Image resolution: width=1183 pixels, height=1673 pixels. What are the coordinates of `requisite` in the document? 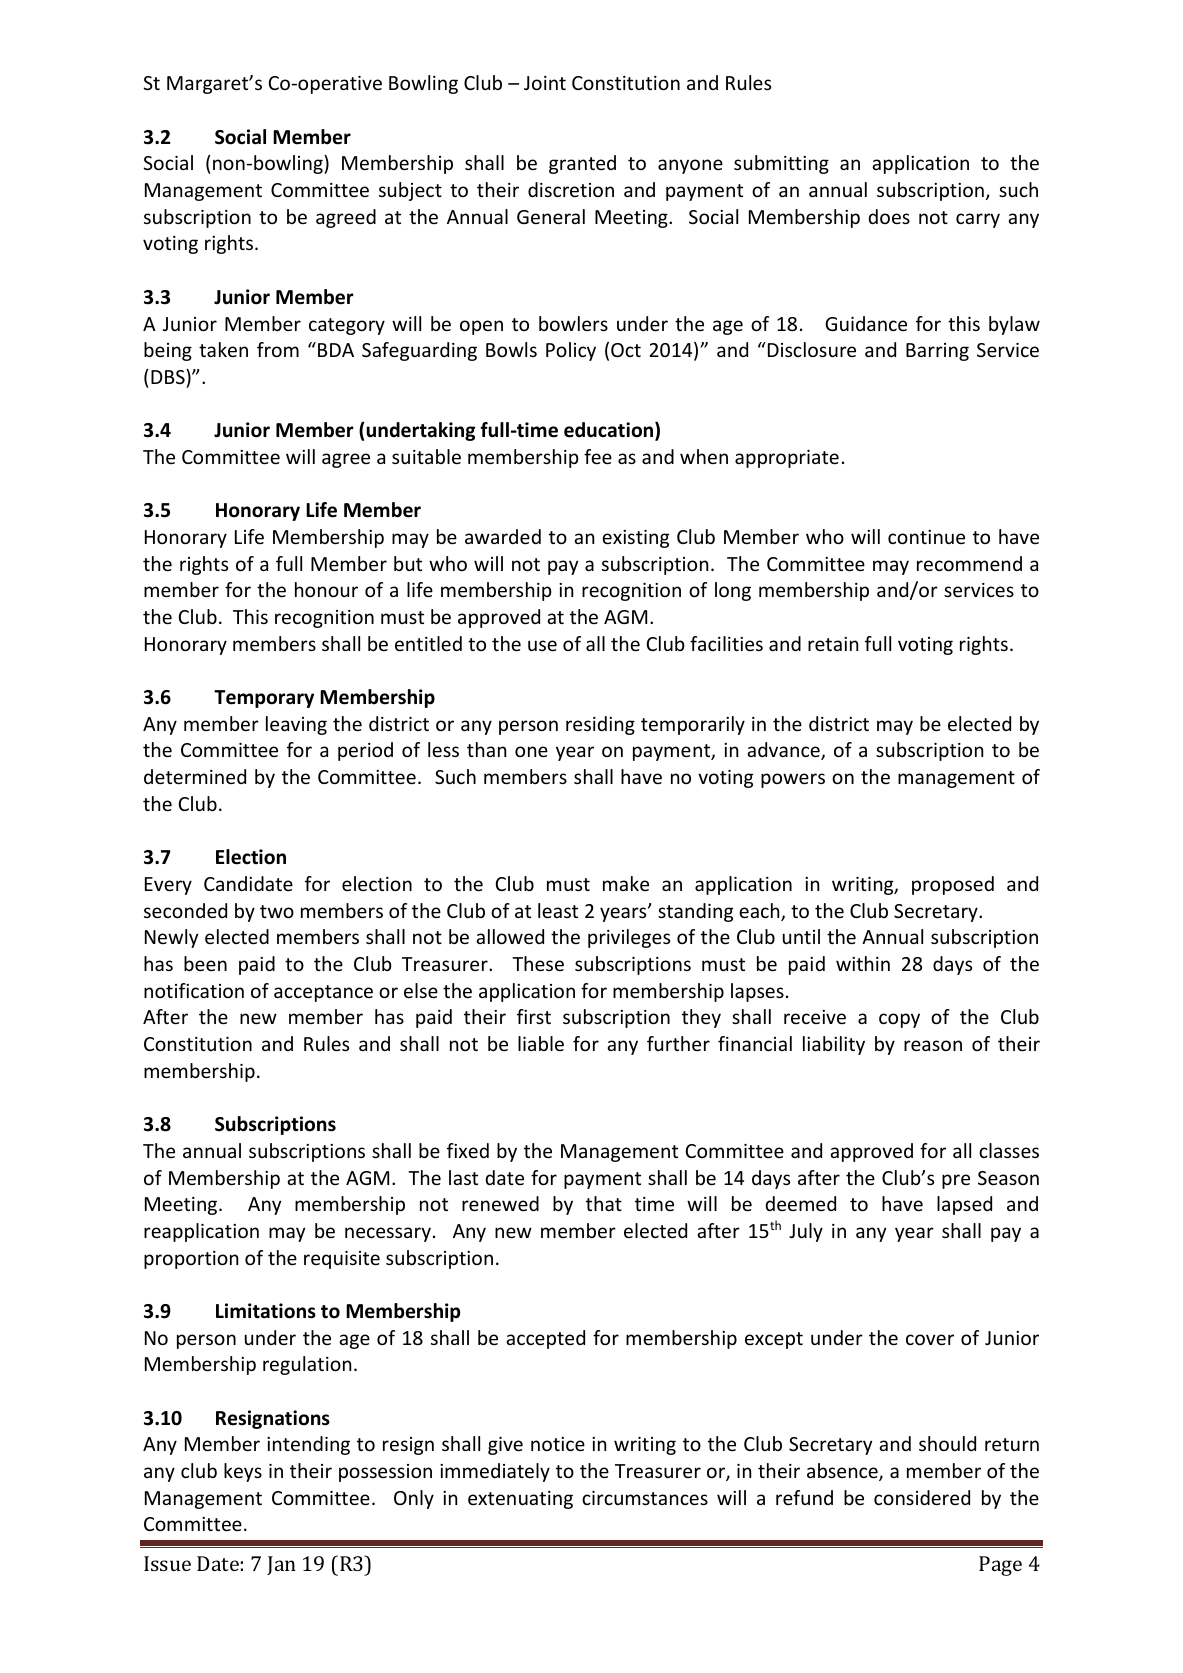 It's located at (342, 1260).
